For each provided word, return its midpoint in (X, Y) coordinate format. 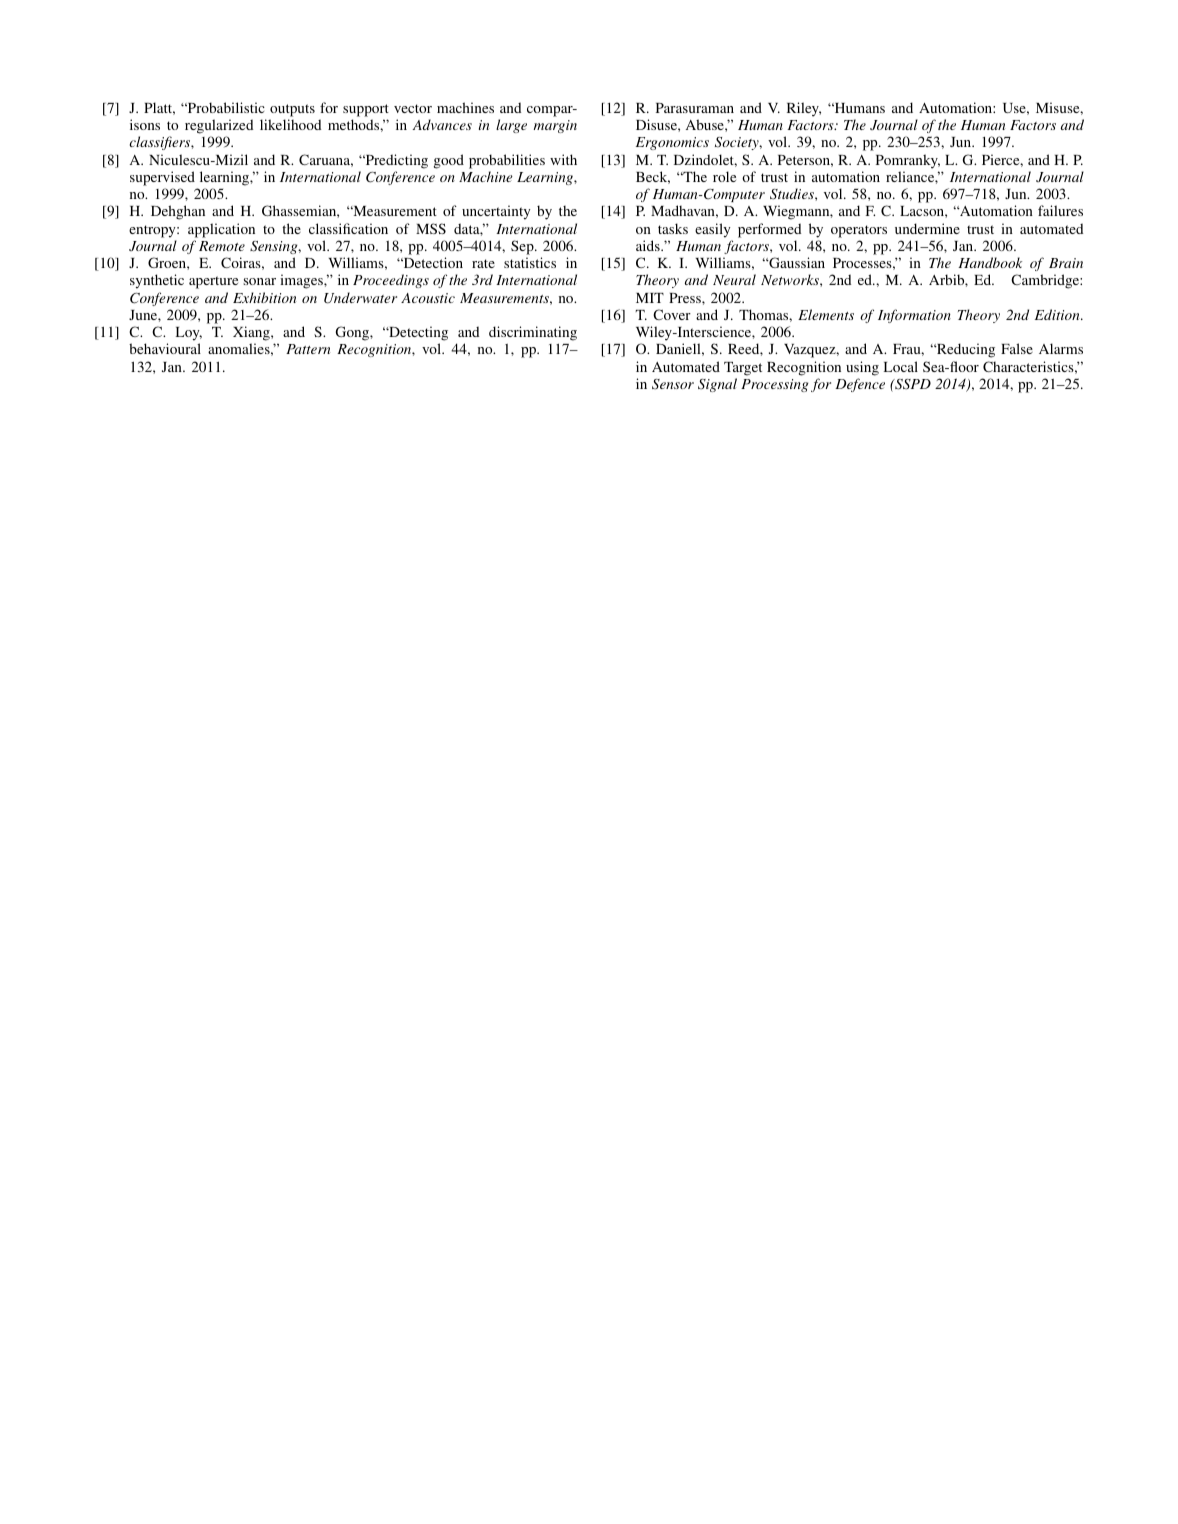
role (724, 176)
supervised (162, 178)
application (221, 230)
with (563, 159)
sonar (259, 281)
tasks (673, 228)
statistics (530, 262)
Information (914, 316)
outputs (292, 110)
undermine (927, 228)
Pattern (308, 349)
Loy (189, 334)
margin (555, 126)
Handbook (990, 262)
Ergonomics (672, 143)
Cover (672, 314)
